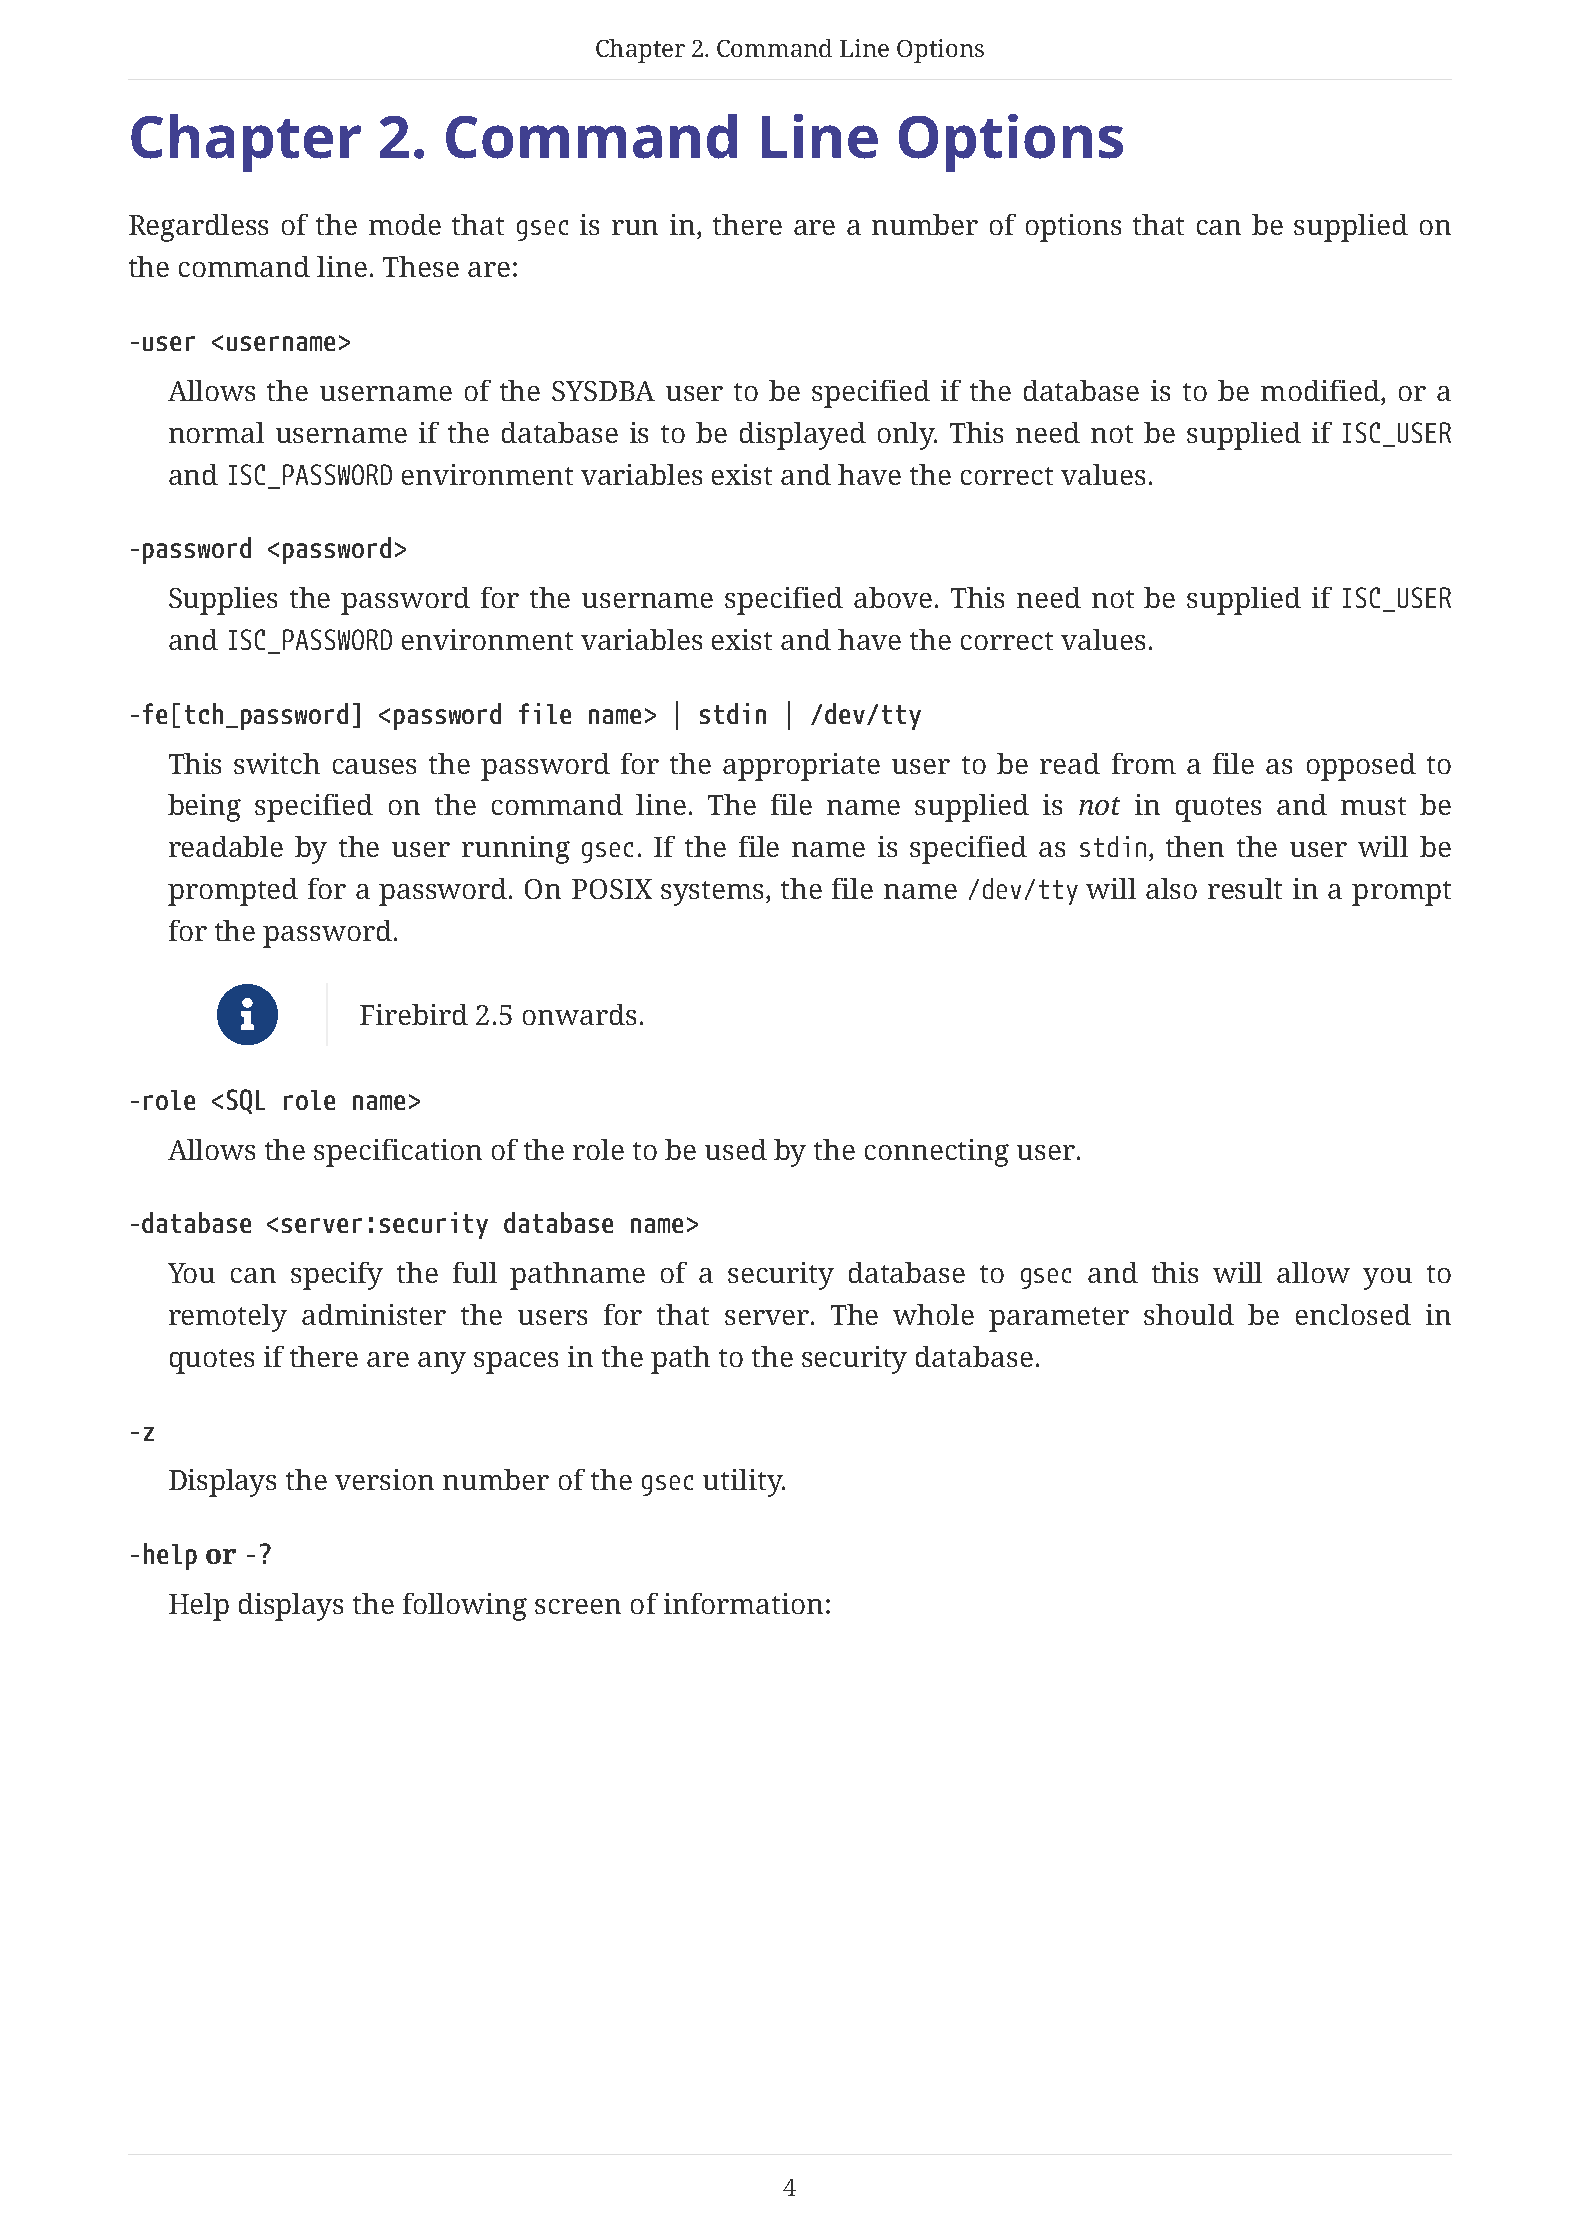  What do you see at coordinates (937, 1153) in the page?
I see `connecting` at bounding box center [937, 1153].
